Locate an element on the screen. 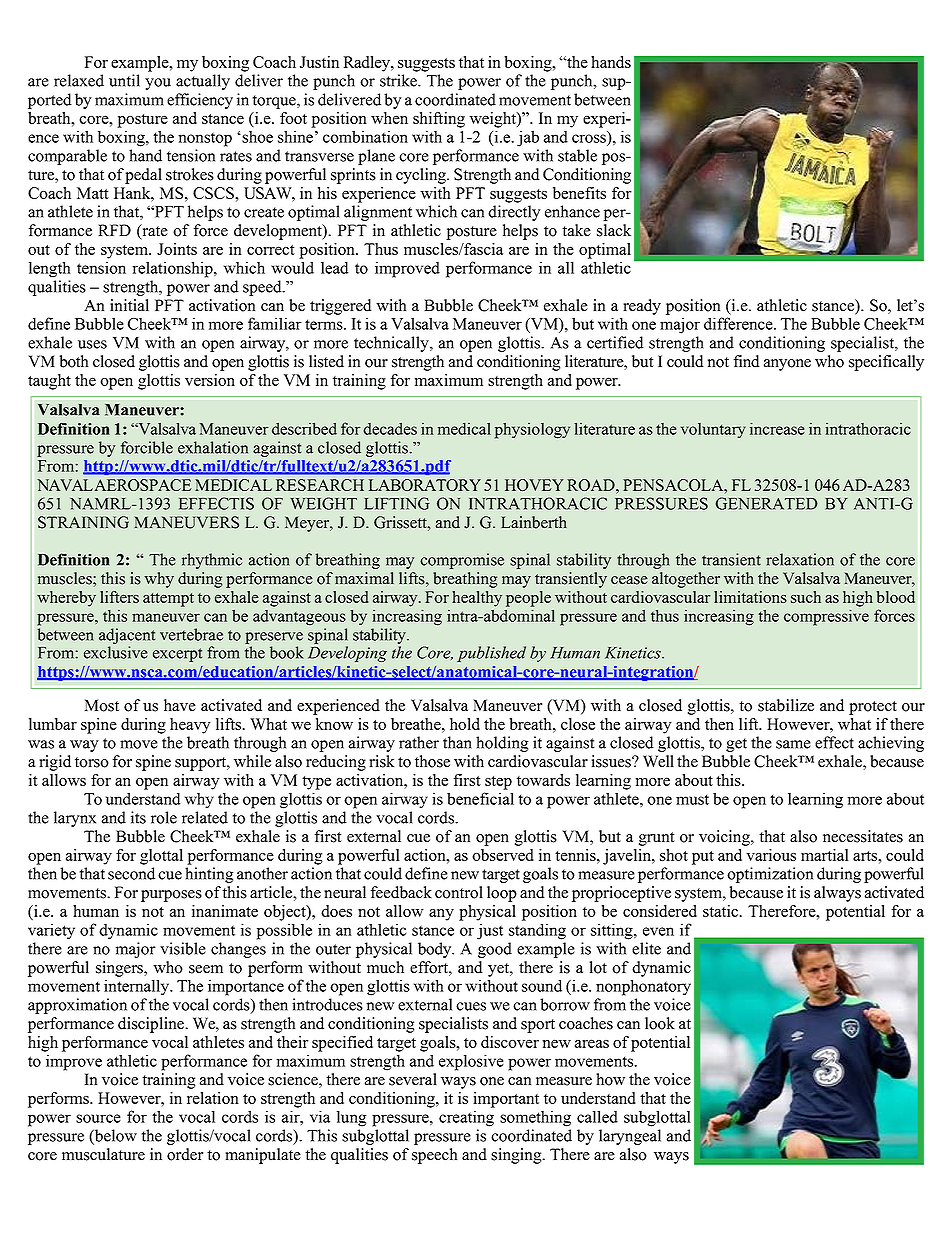  adjacent is located at coordinates (127, 636).
